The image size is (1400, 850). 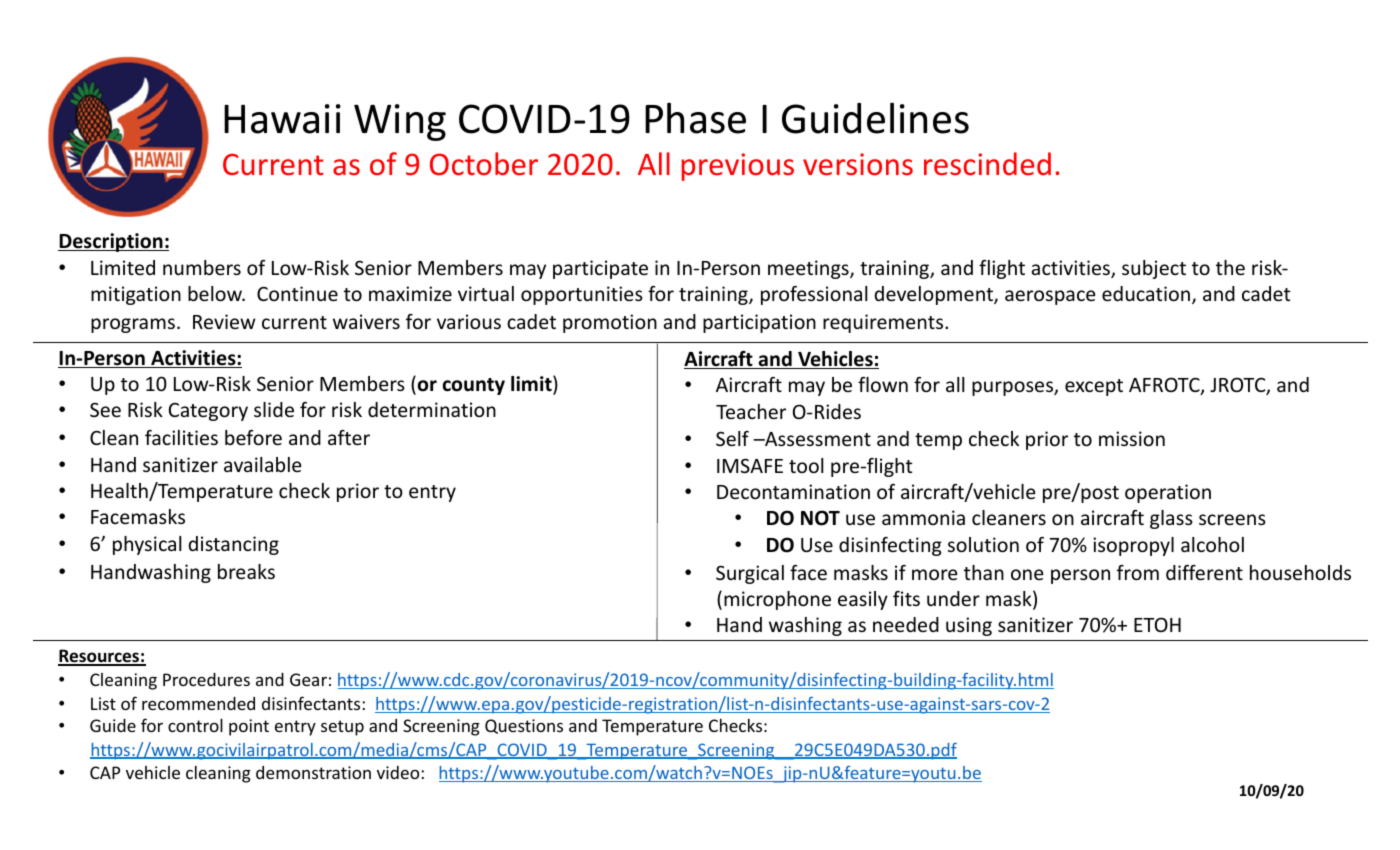 I want to click on Questions, so click(x=524, y=726).
